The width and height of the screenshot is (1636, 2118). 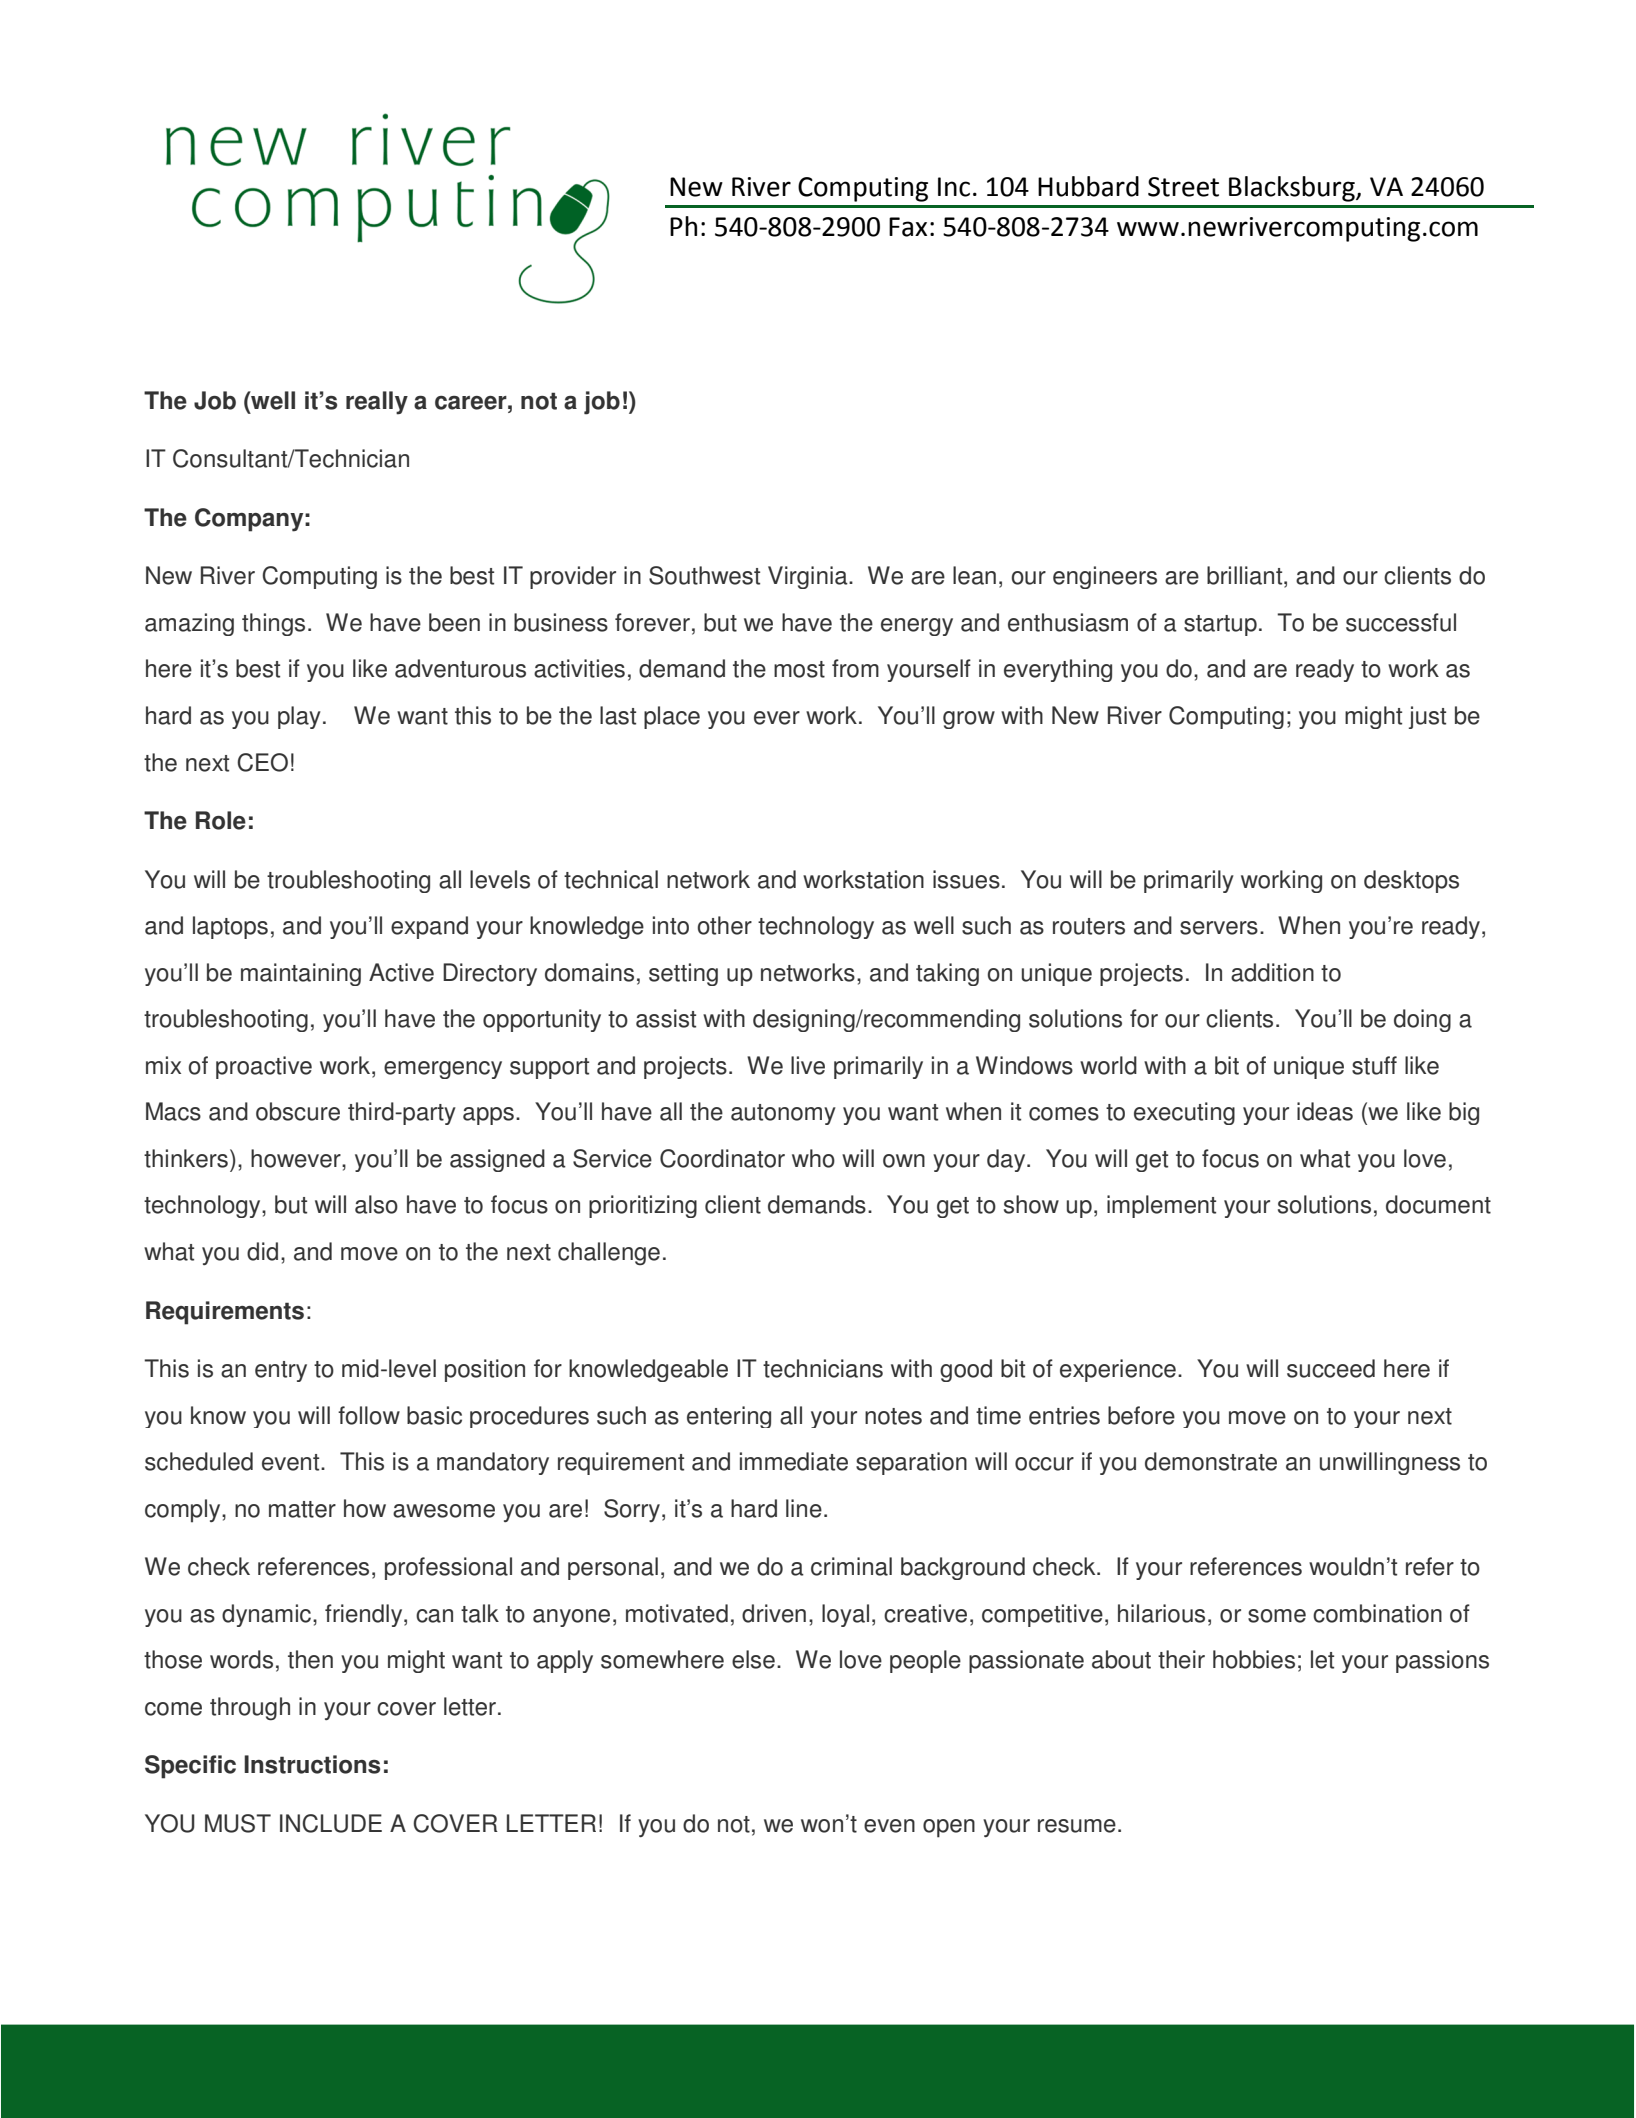 What do you see at coordinates (273, 624) in the screenshot?
I see `things` at bounding box center [273, 624].
